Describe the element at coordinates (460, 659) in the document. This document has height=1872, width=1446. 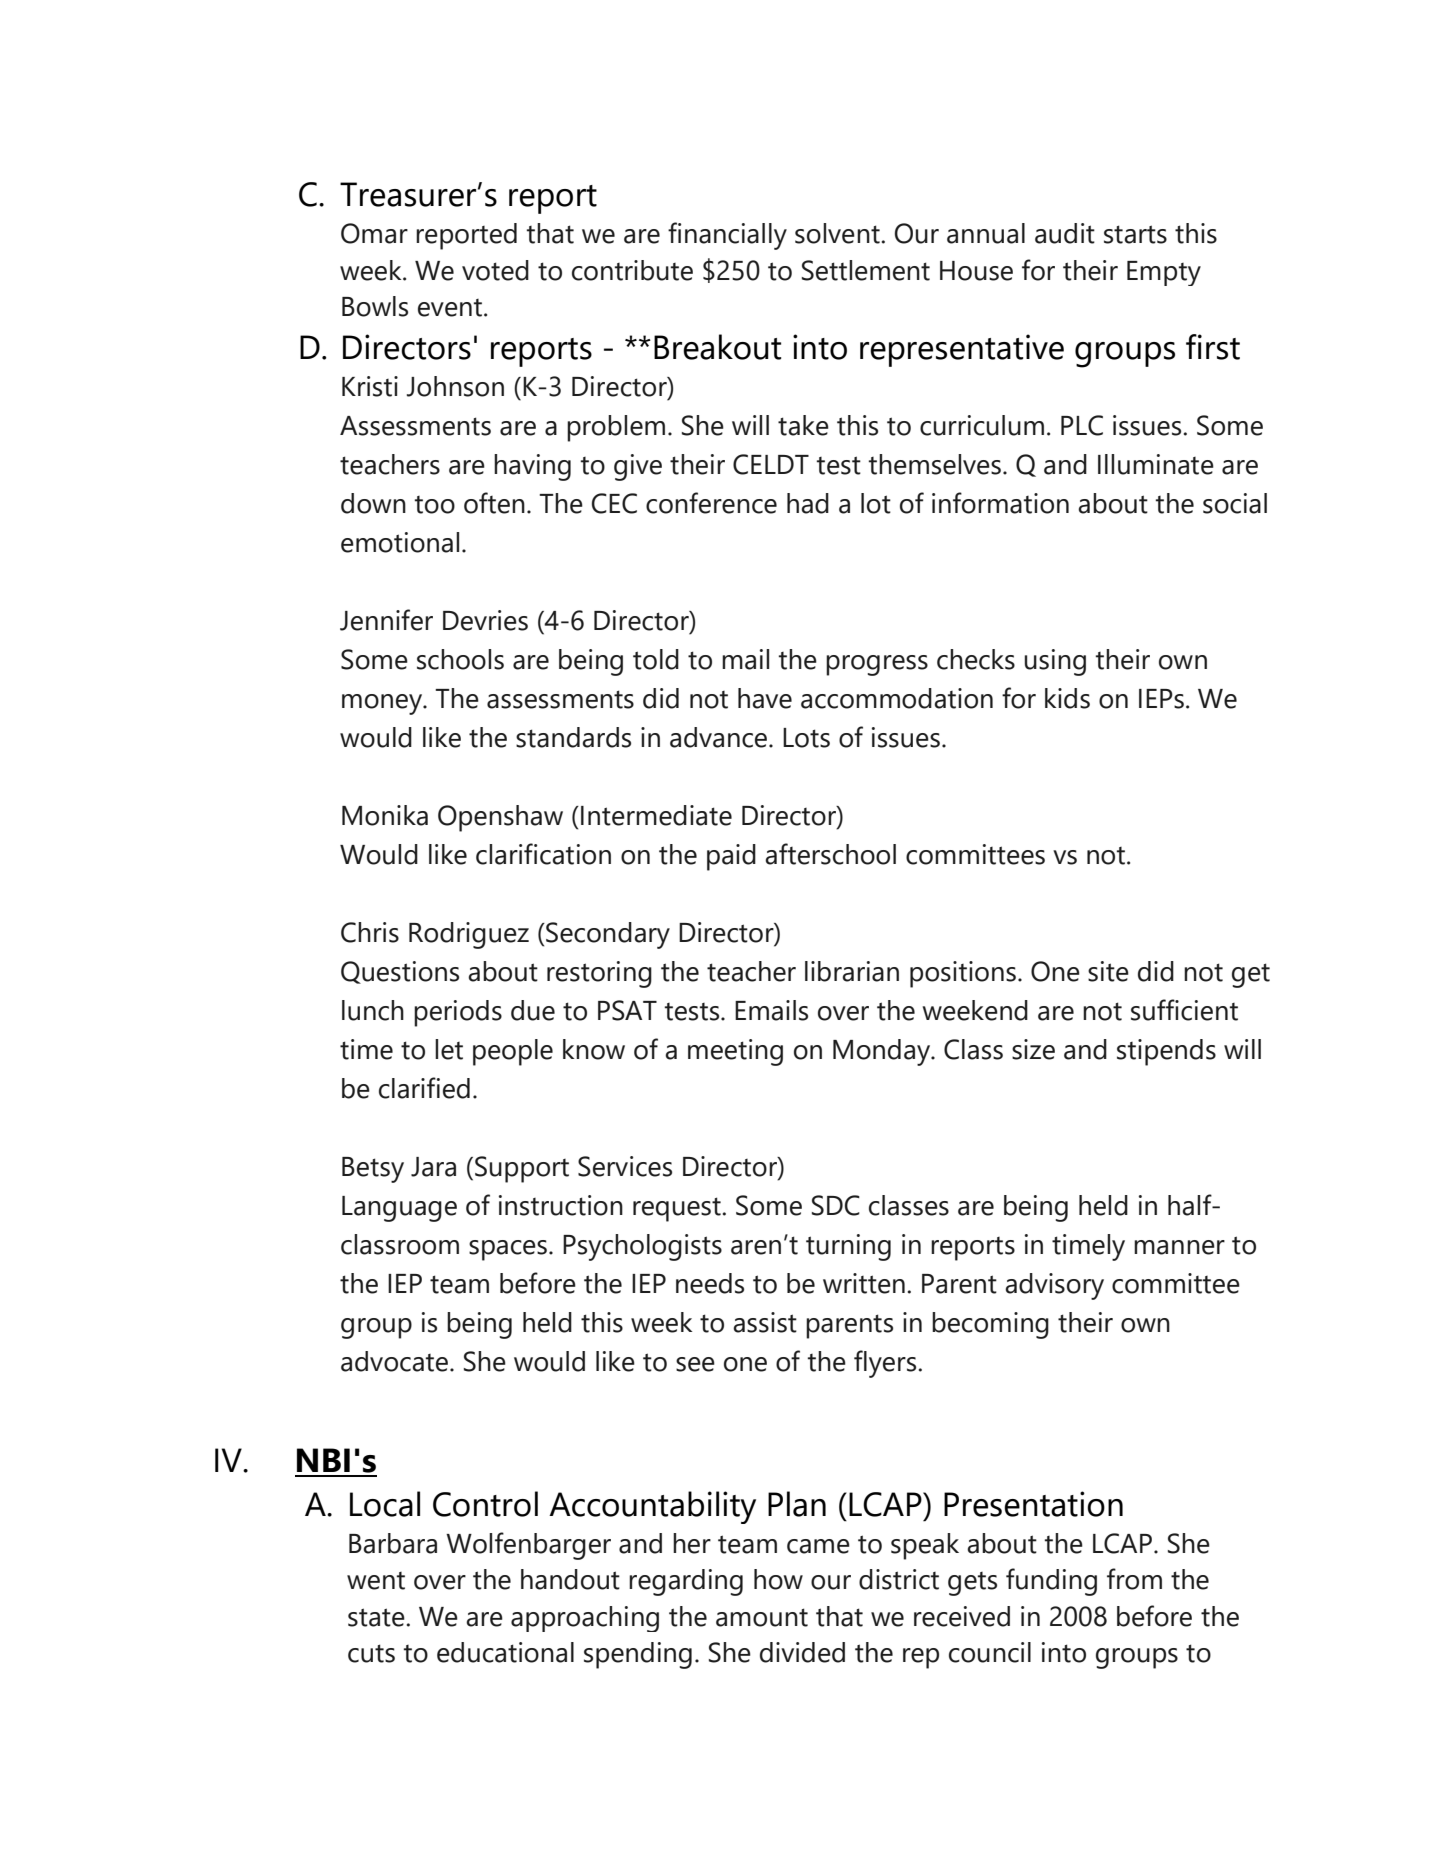
I see `schools` at that location.
